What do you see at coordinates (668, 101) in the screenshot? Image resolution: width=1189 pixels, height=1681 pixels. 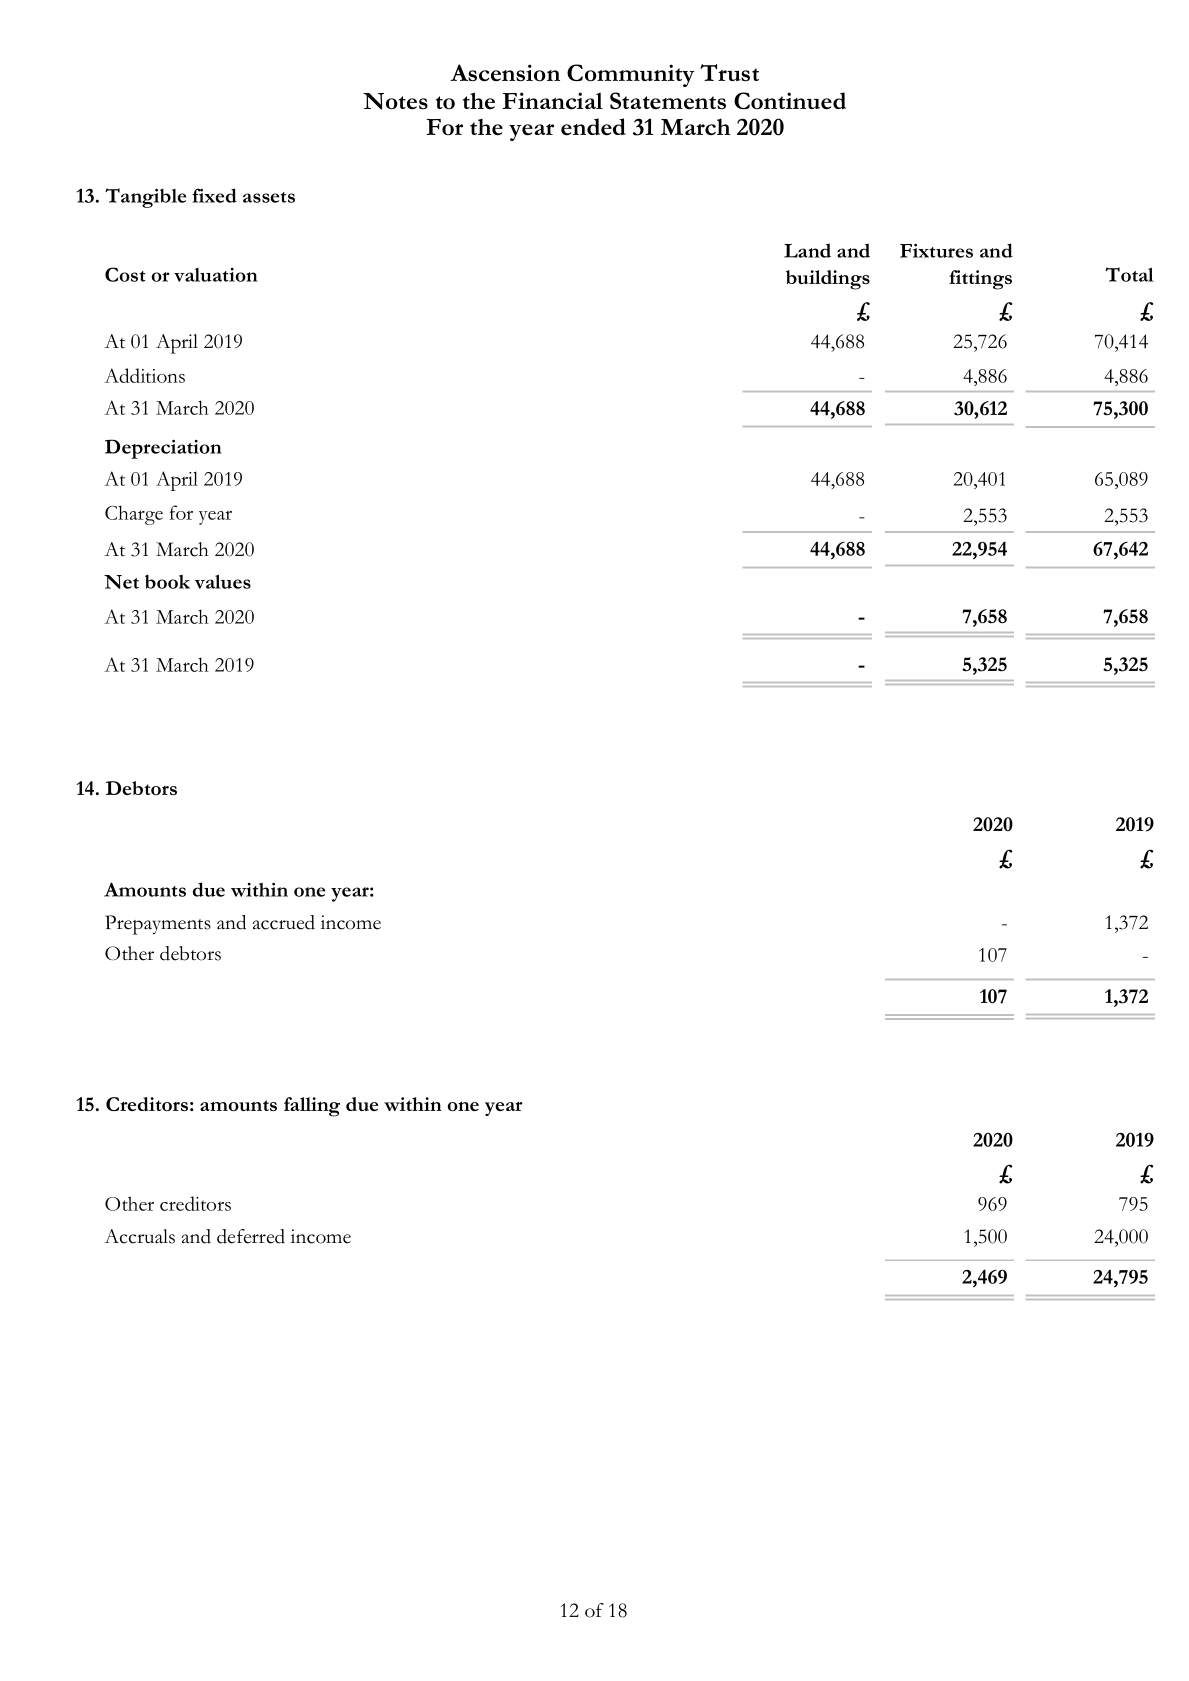 I see `Statements` at bounding box center [668, 101].
